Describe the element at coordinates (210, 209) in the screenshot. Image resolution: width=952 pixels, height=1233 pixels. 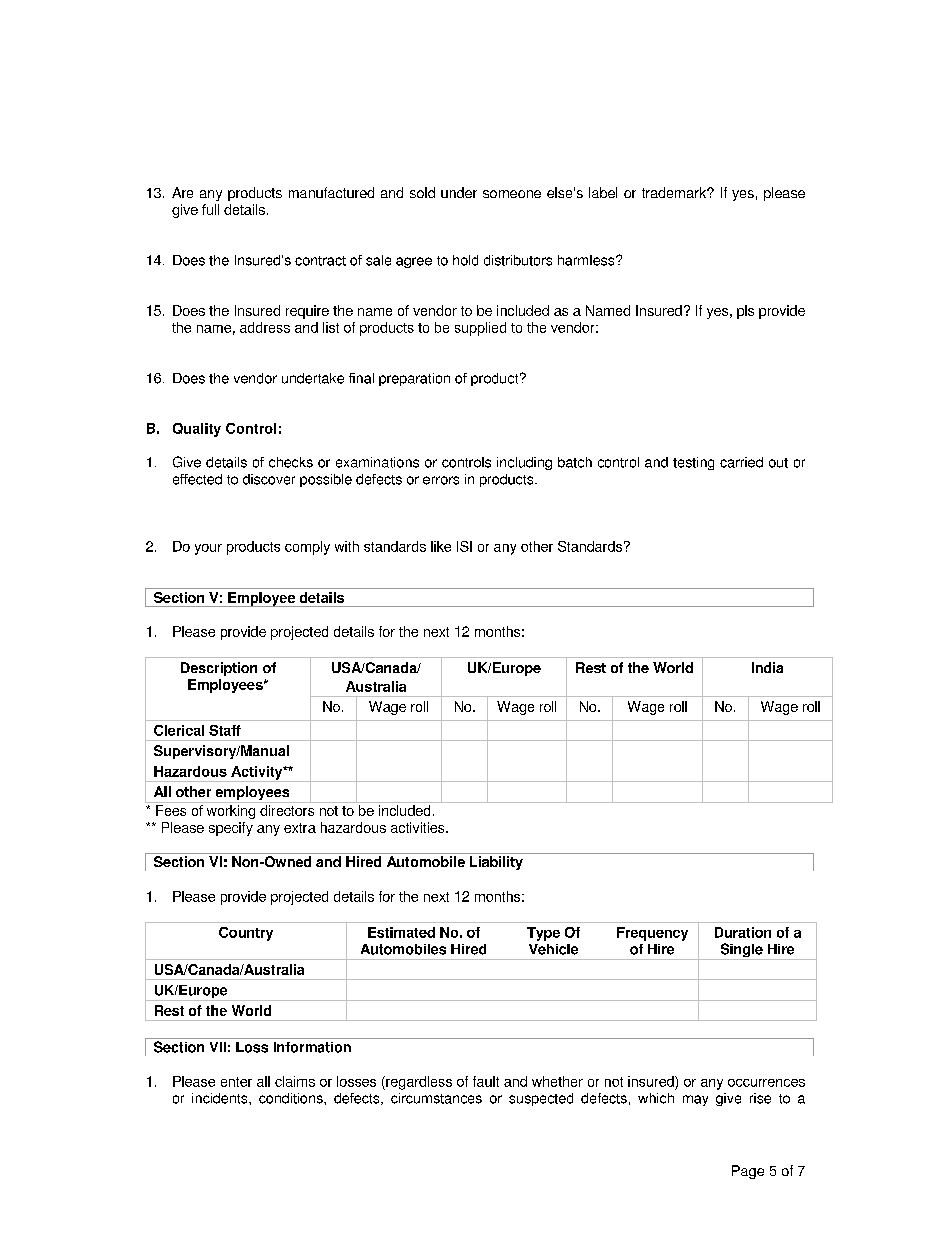
I see `full` at that location.
